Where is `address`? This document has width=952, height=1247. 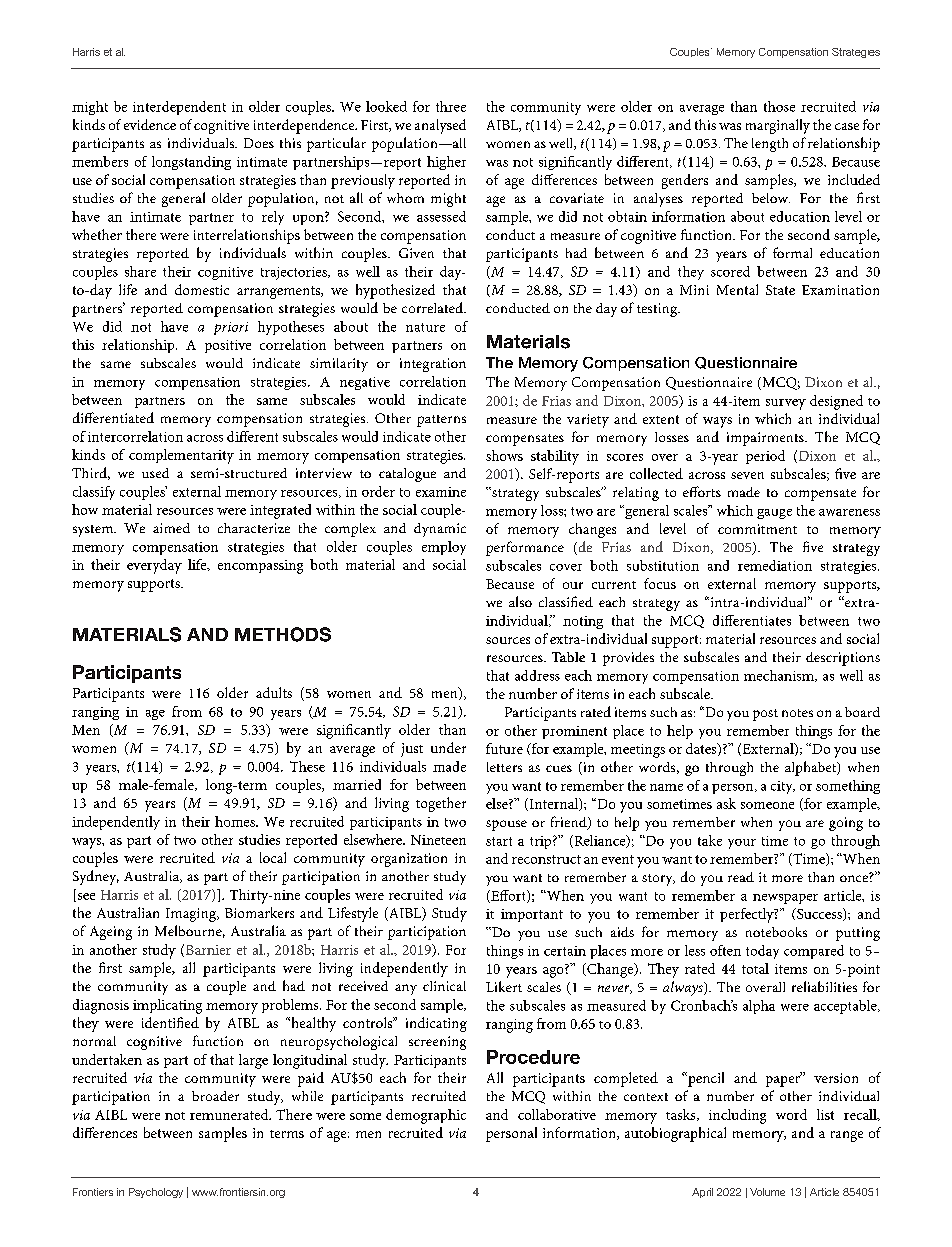 address is located at coordinates (537, 675).
